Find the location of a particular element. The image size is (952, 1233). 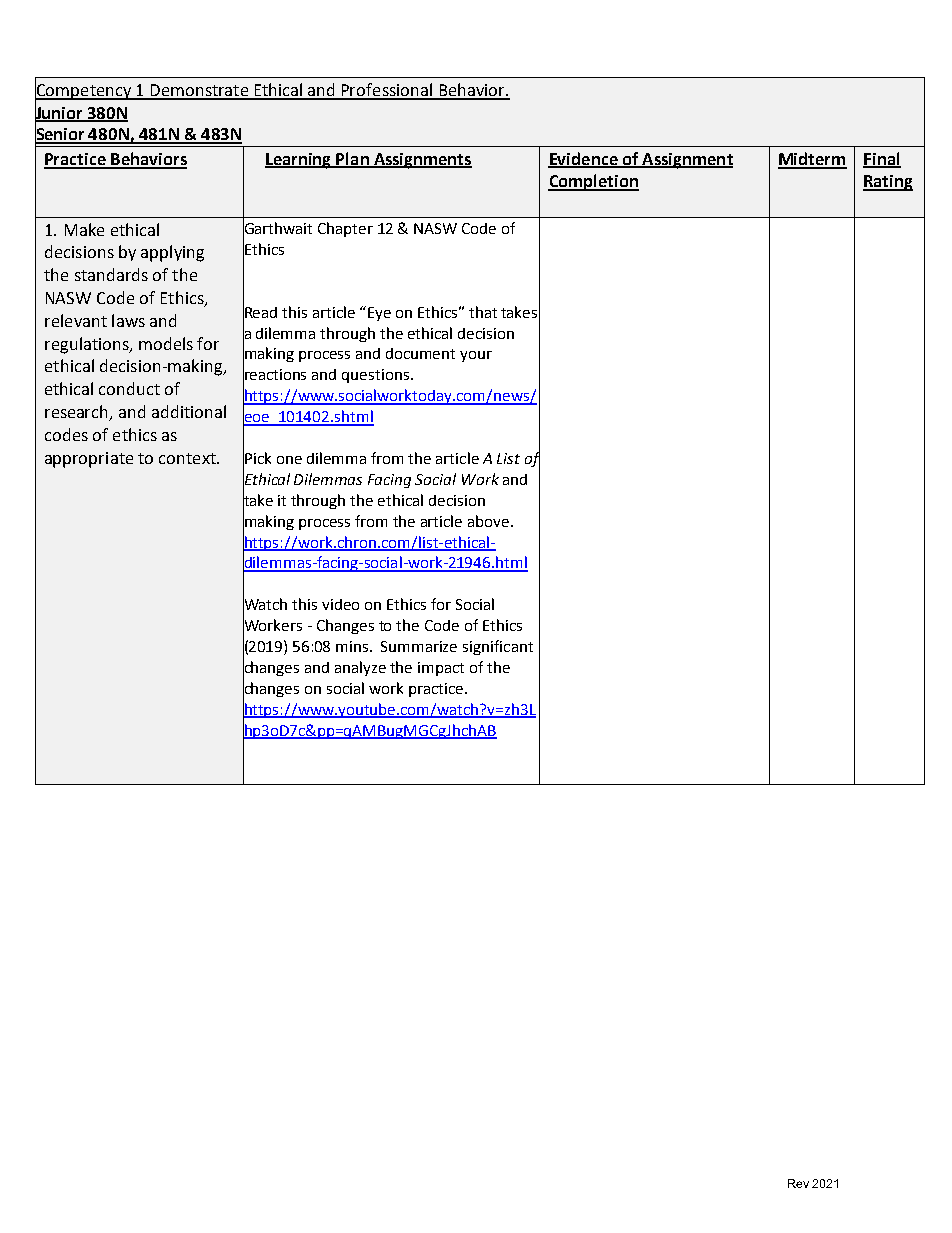

video is located at coordinates (340, 604).
